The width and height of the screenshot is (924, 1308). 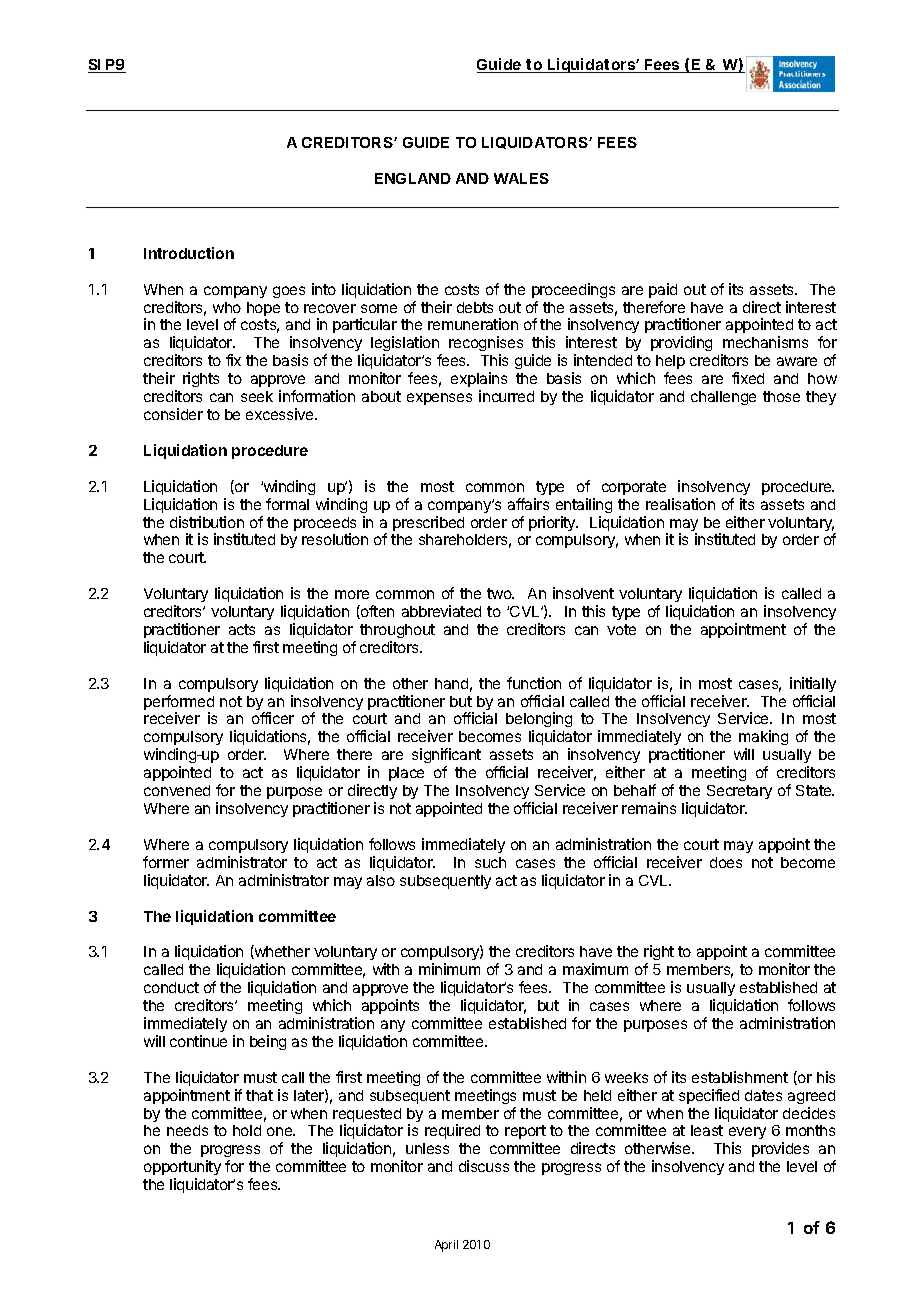 I want to click on Introduction, so click(x=189, y=253).
